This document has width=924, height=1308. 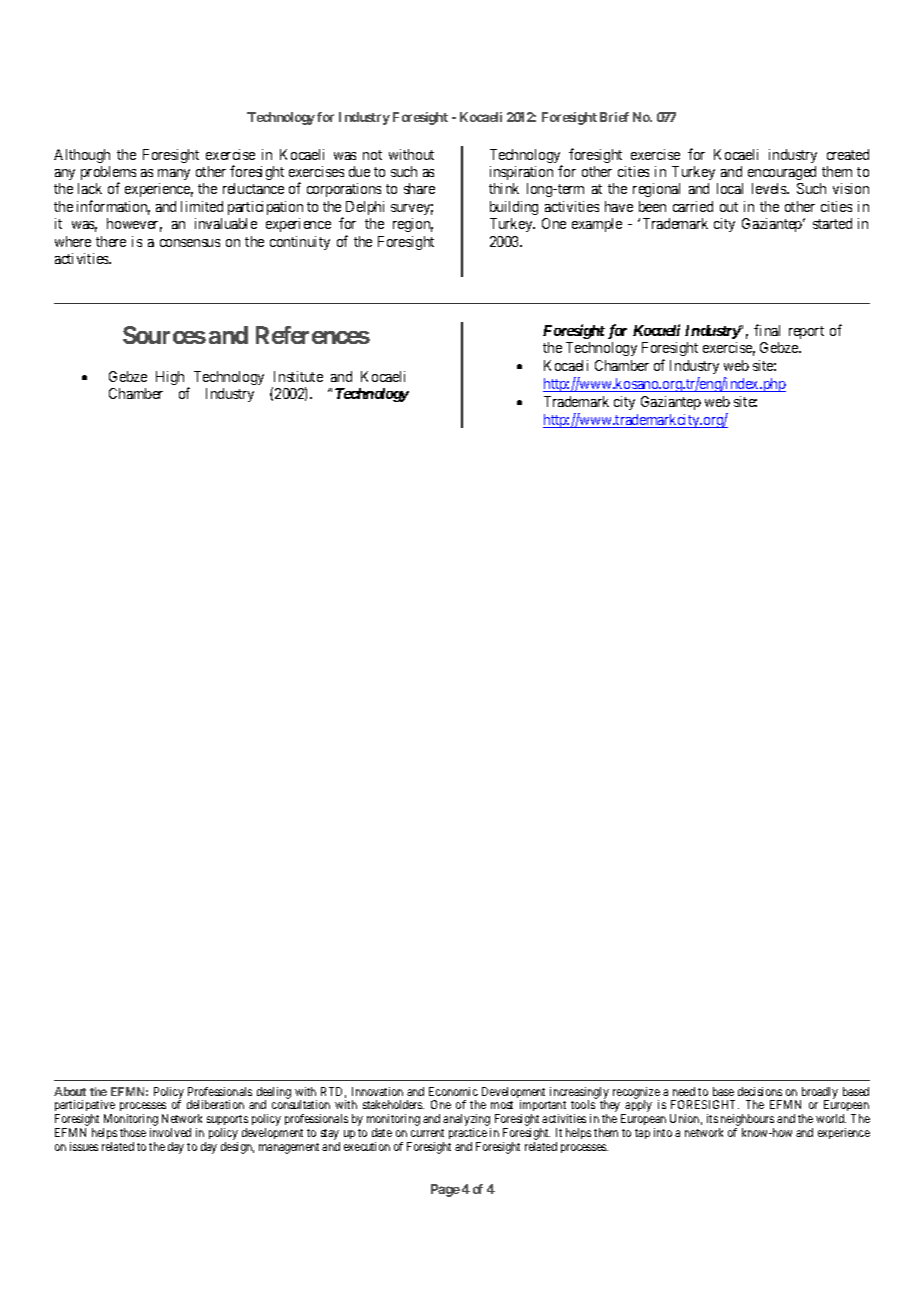 What do you see at coordinates (760, 1091) in the document?
I see `decisions` at bounding box center [760, 1091].
